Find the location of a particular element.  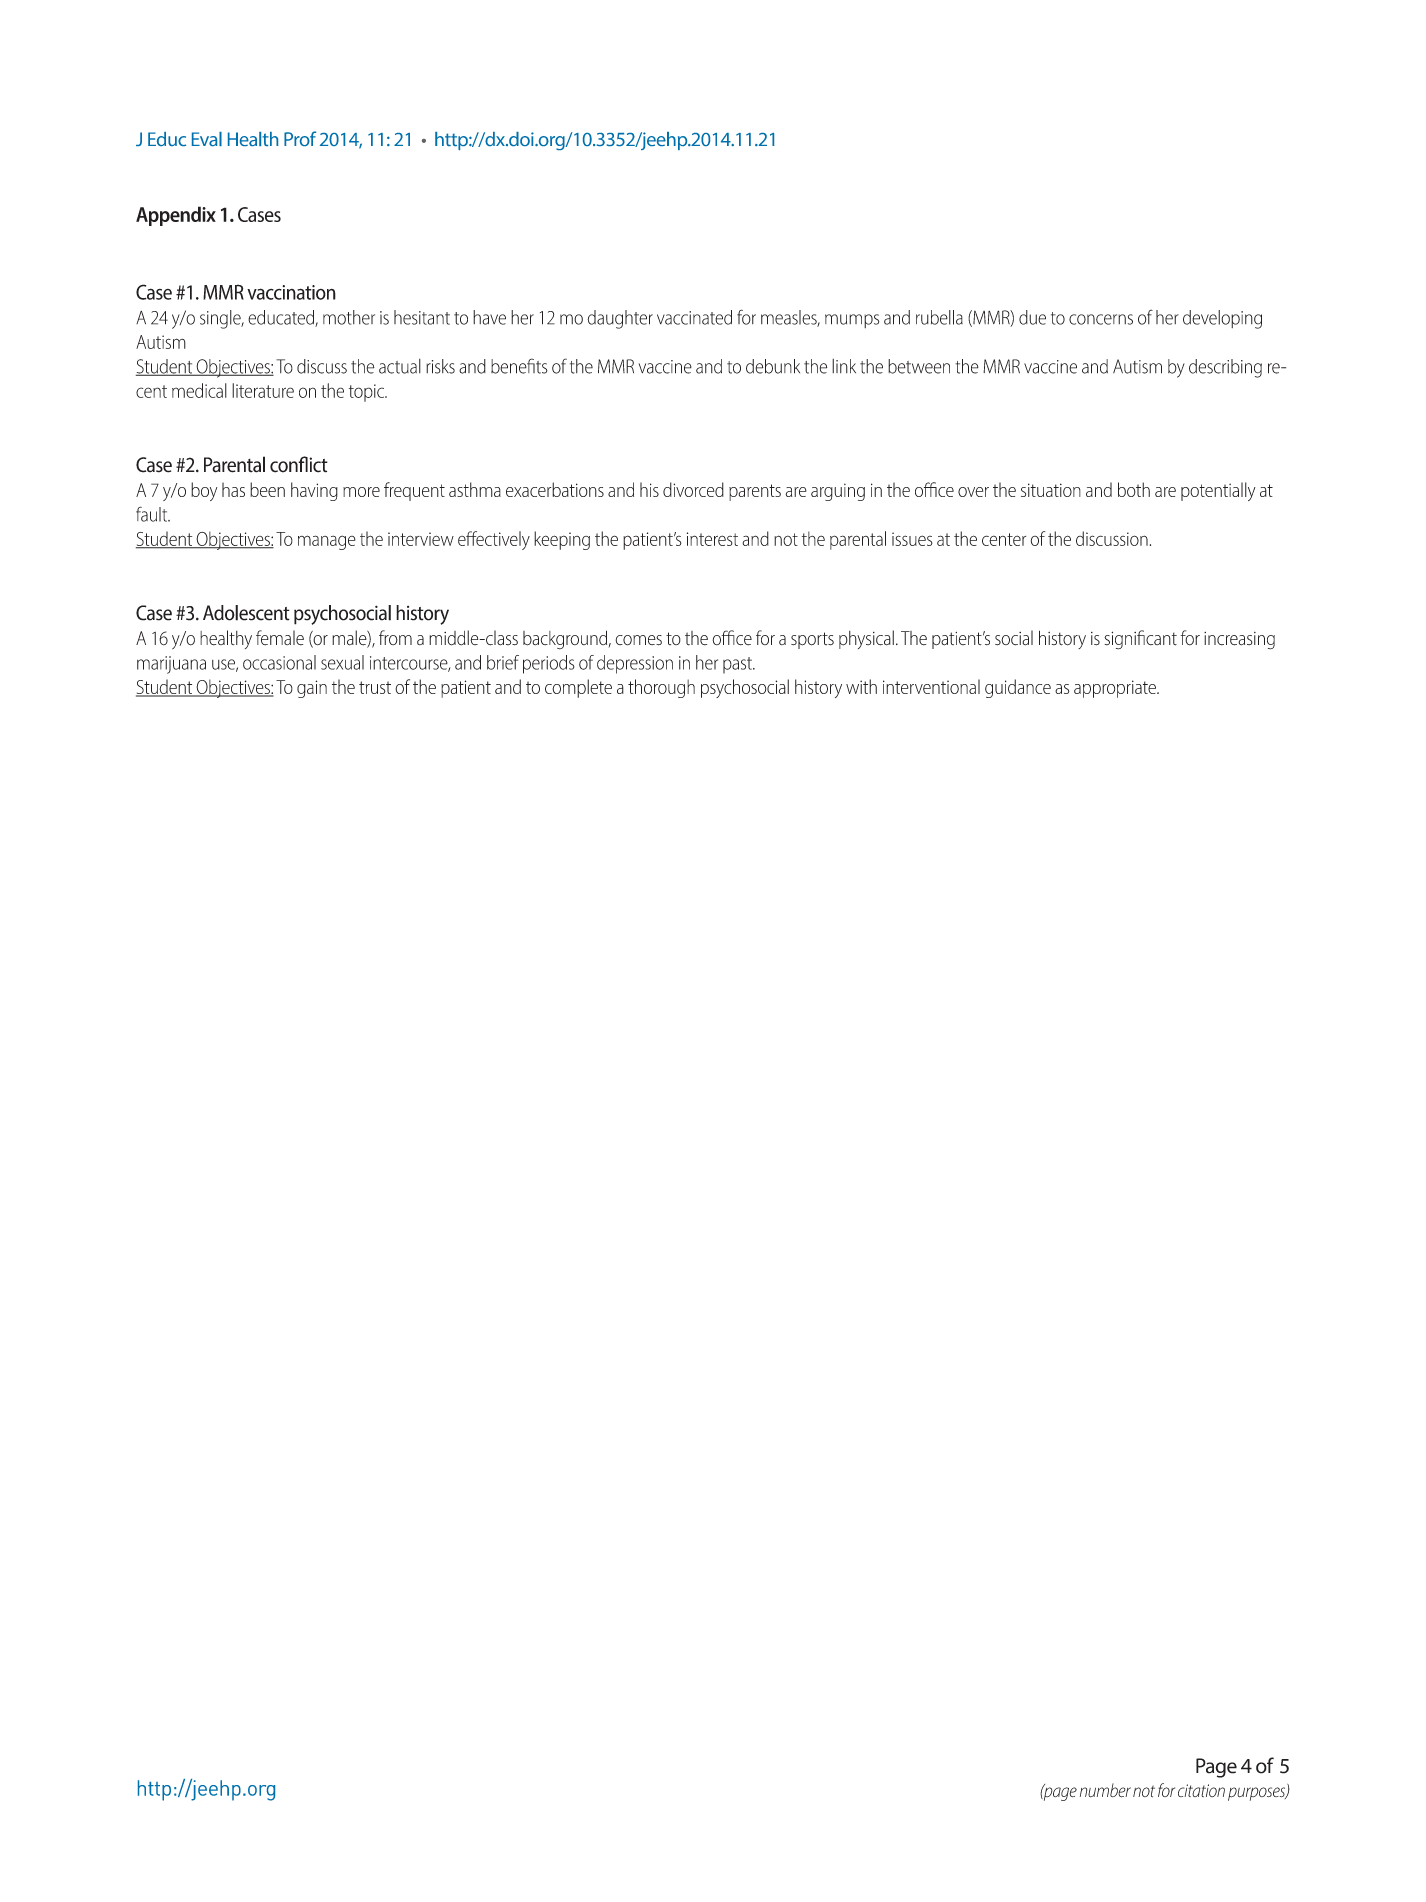

divorced is located at coordinates (693, 489).
